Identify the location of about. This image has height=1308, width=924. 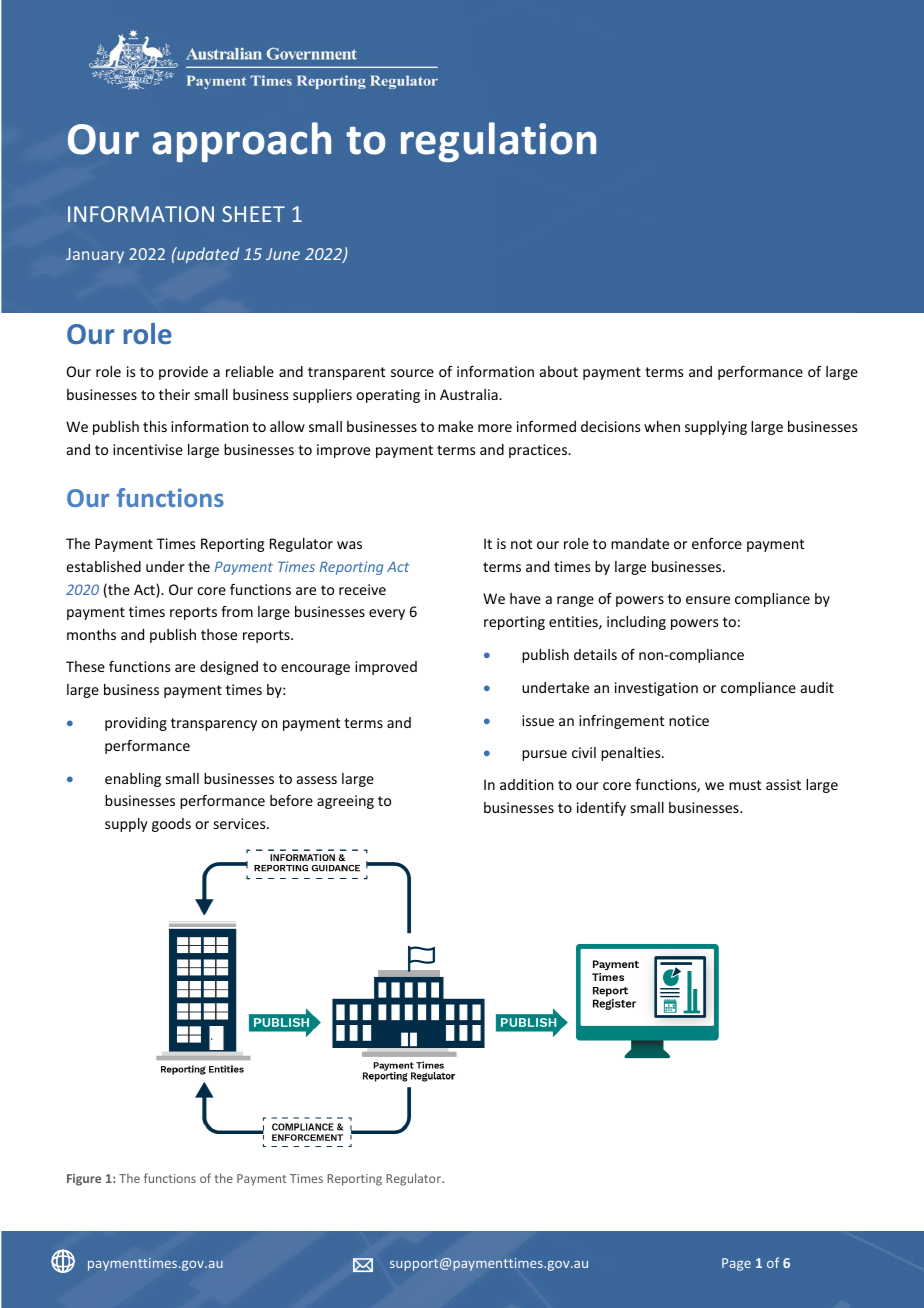
(559, 371).
